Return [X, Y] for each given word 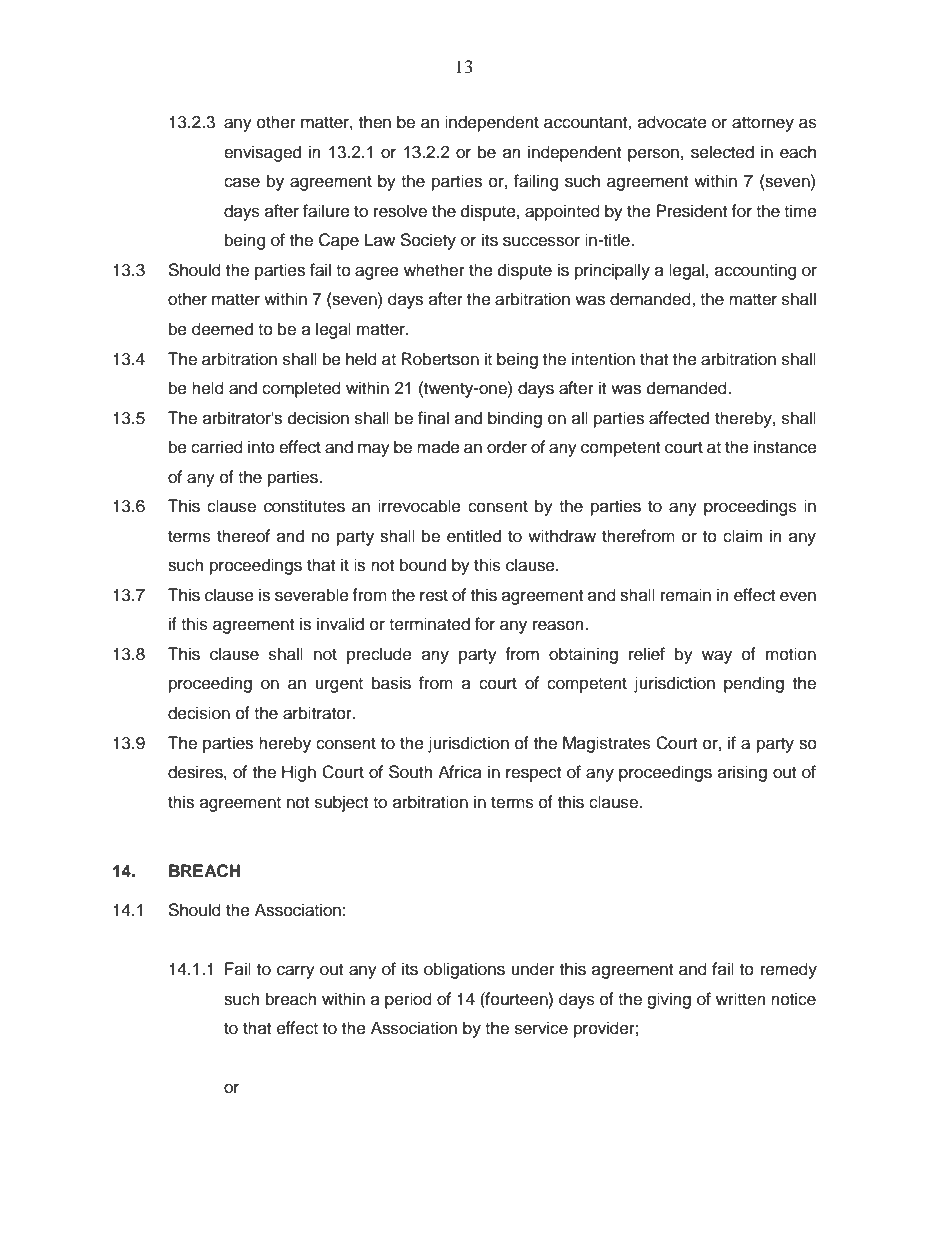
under [533, 969]
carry [296, 972]
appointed [562, 212]
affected [679, 418]
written [741, 999]
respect [533, 774]
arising [742, 773]
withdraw [562, 536]
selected [722, 152]
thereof [243, 536]
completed [301, 389]
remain [686, 595]
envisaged [262, 153]
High [299, 773]
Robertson [440, 359]
